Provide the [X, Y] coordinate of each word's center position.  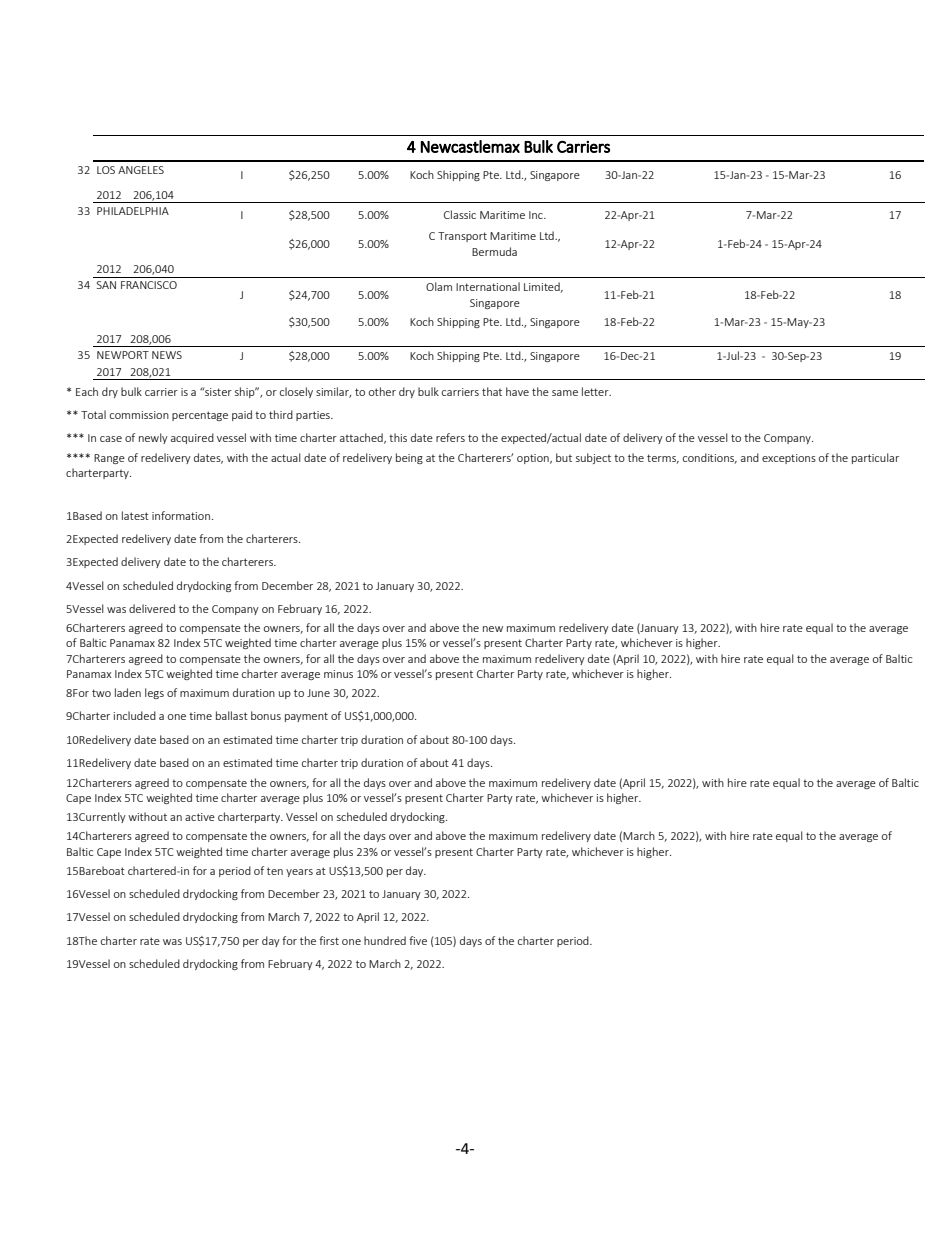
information [181, 515]
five [418, 940]
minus [338, 674]
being [409, 458]
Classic [460, 214]
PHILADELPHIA [133, 211]
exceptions [789, 459]
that [492, 391]
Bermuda [494, 251]
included [135, 715]
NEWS [167, 355]
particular [875, 458]
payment [306, 717]
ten [275, 871]
